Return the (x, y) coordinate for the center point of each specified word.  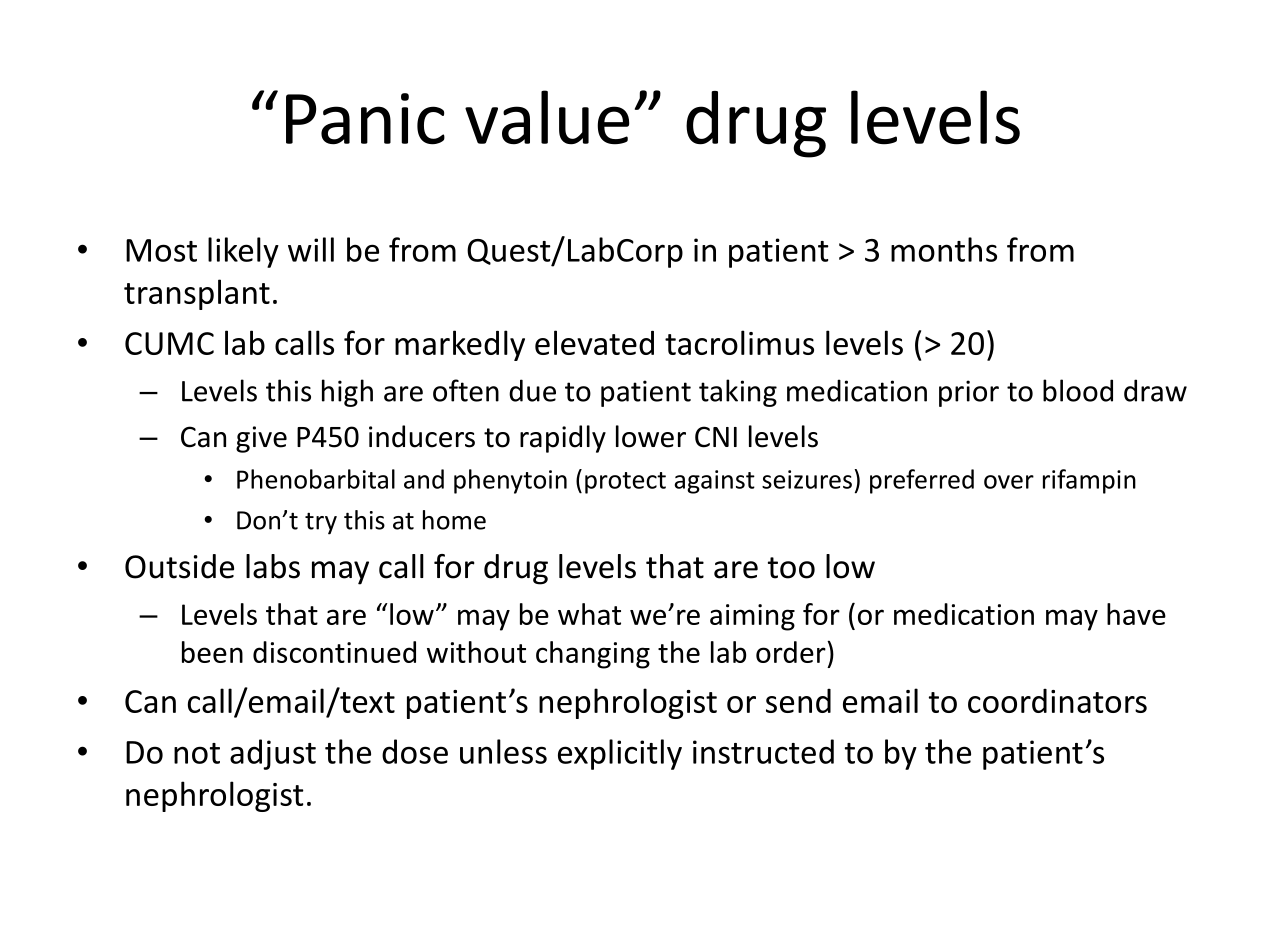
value (547, 117)
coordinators (1057, 700)
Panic (365, 119)
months (944, 249)
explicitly (620, 754)
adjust (273, 754)
